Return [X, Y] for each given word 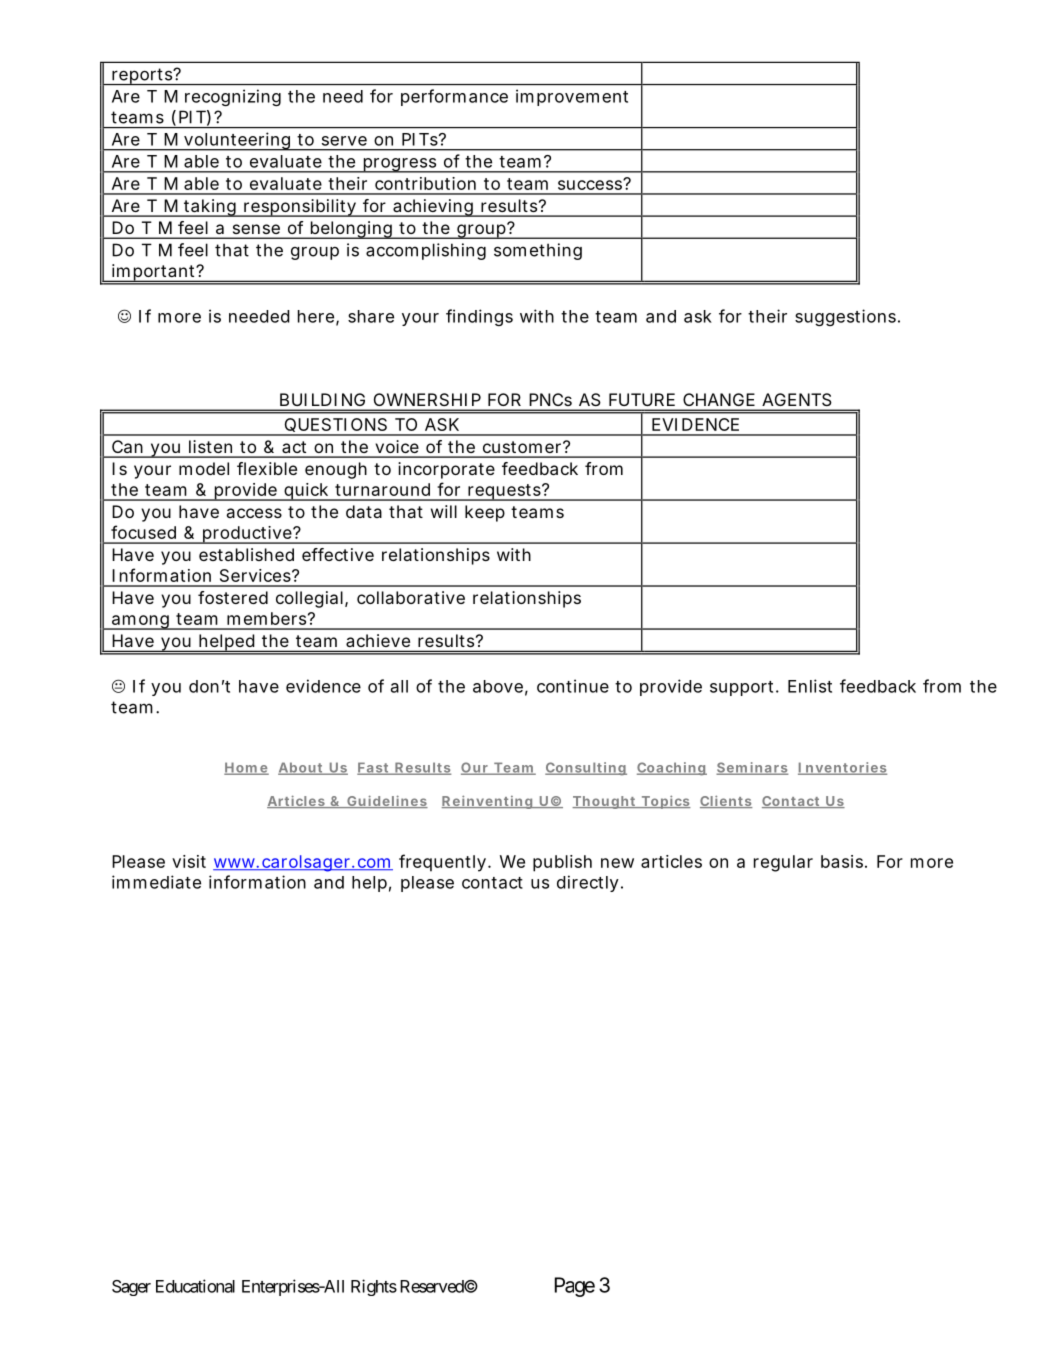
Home [246, 768]
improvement [572, 97]
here [316, 316]
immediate [156, 882]
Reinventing [487, 802]
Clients [726, 801]
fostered [233, 597]
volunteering [237, 141]
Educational [195, 1286]
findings [479, 317]
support [743, 688]
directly [588, 883]
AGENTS [796, 399]
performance [454, 97]
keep [485, 513]
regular [783, 863]
